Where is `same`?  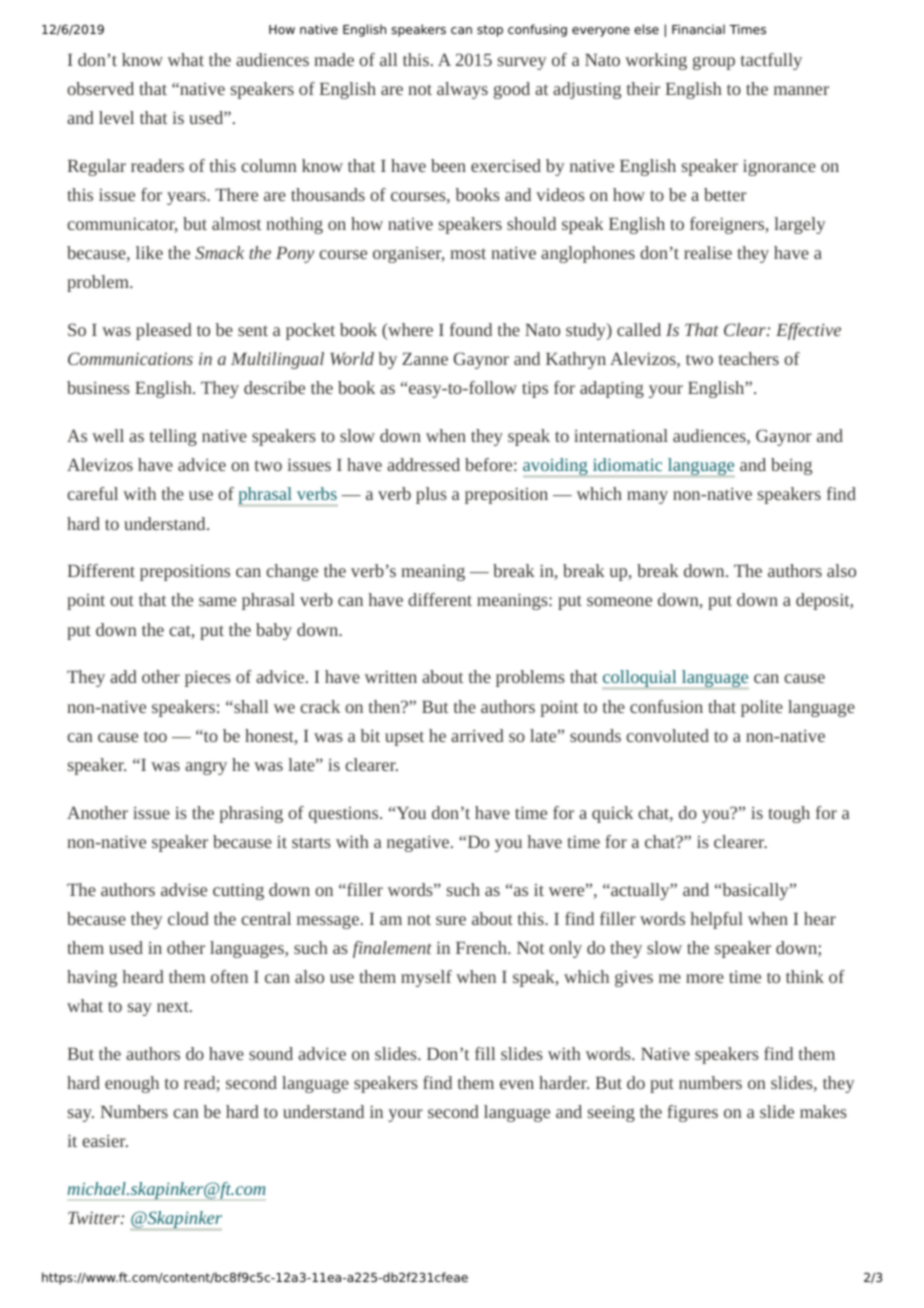 same is located at coordinates (217, 601).
